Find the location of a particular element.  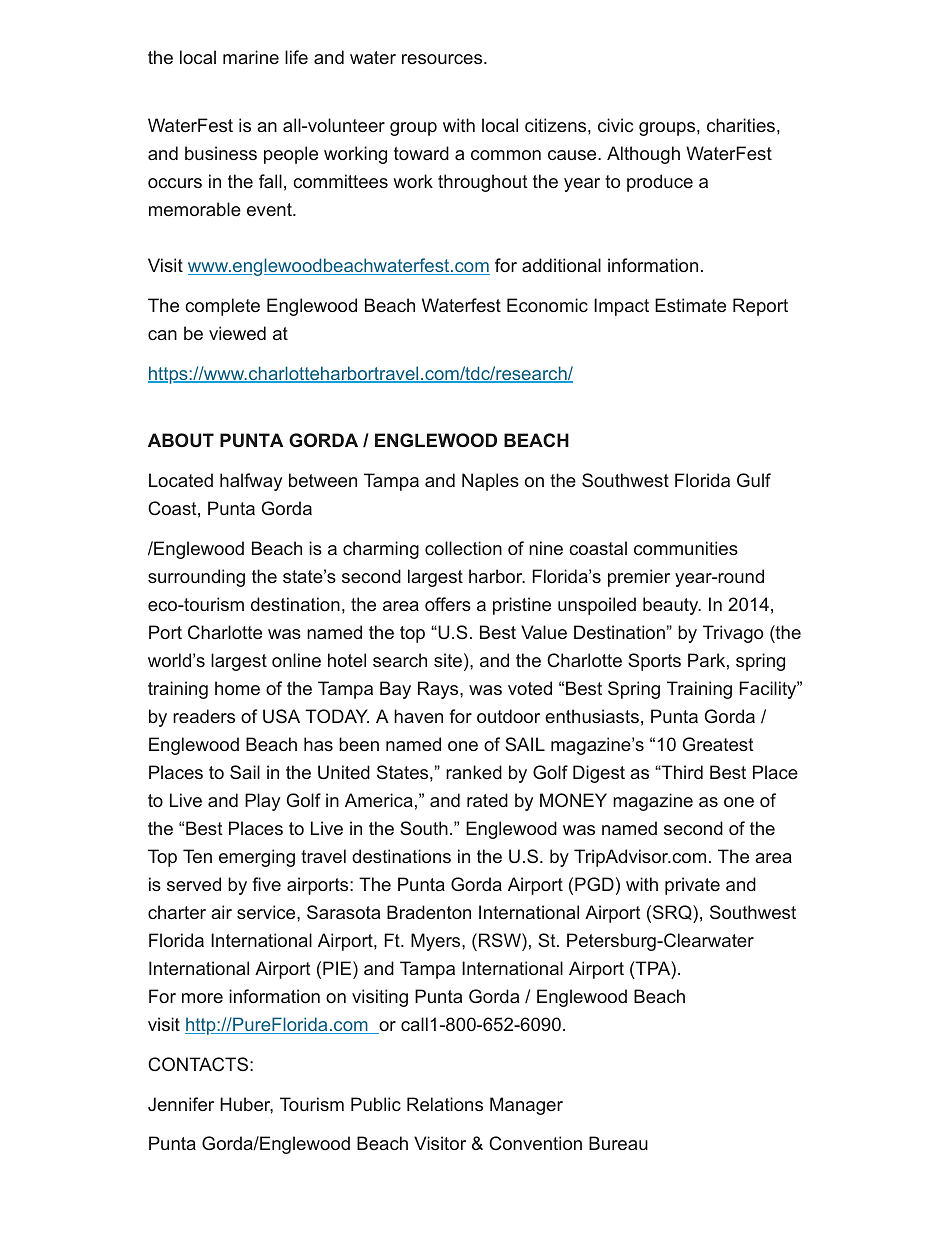

emerging is located at coordinates (257, 858).
